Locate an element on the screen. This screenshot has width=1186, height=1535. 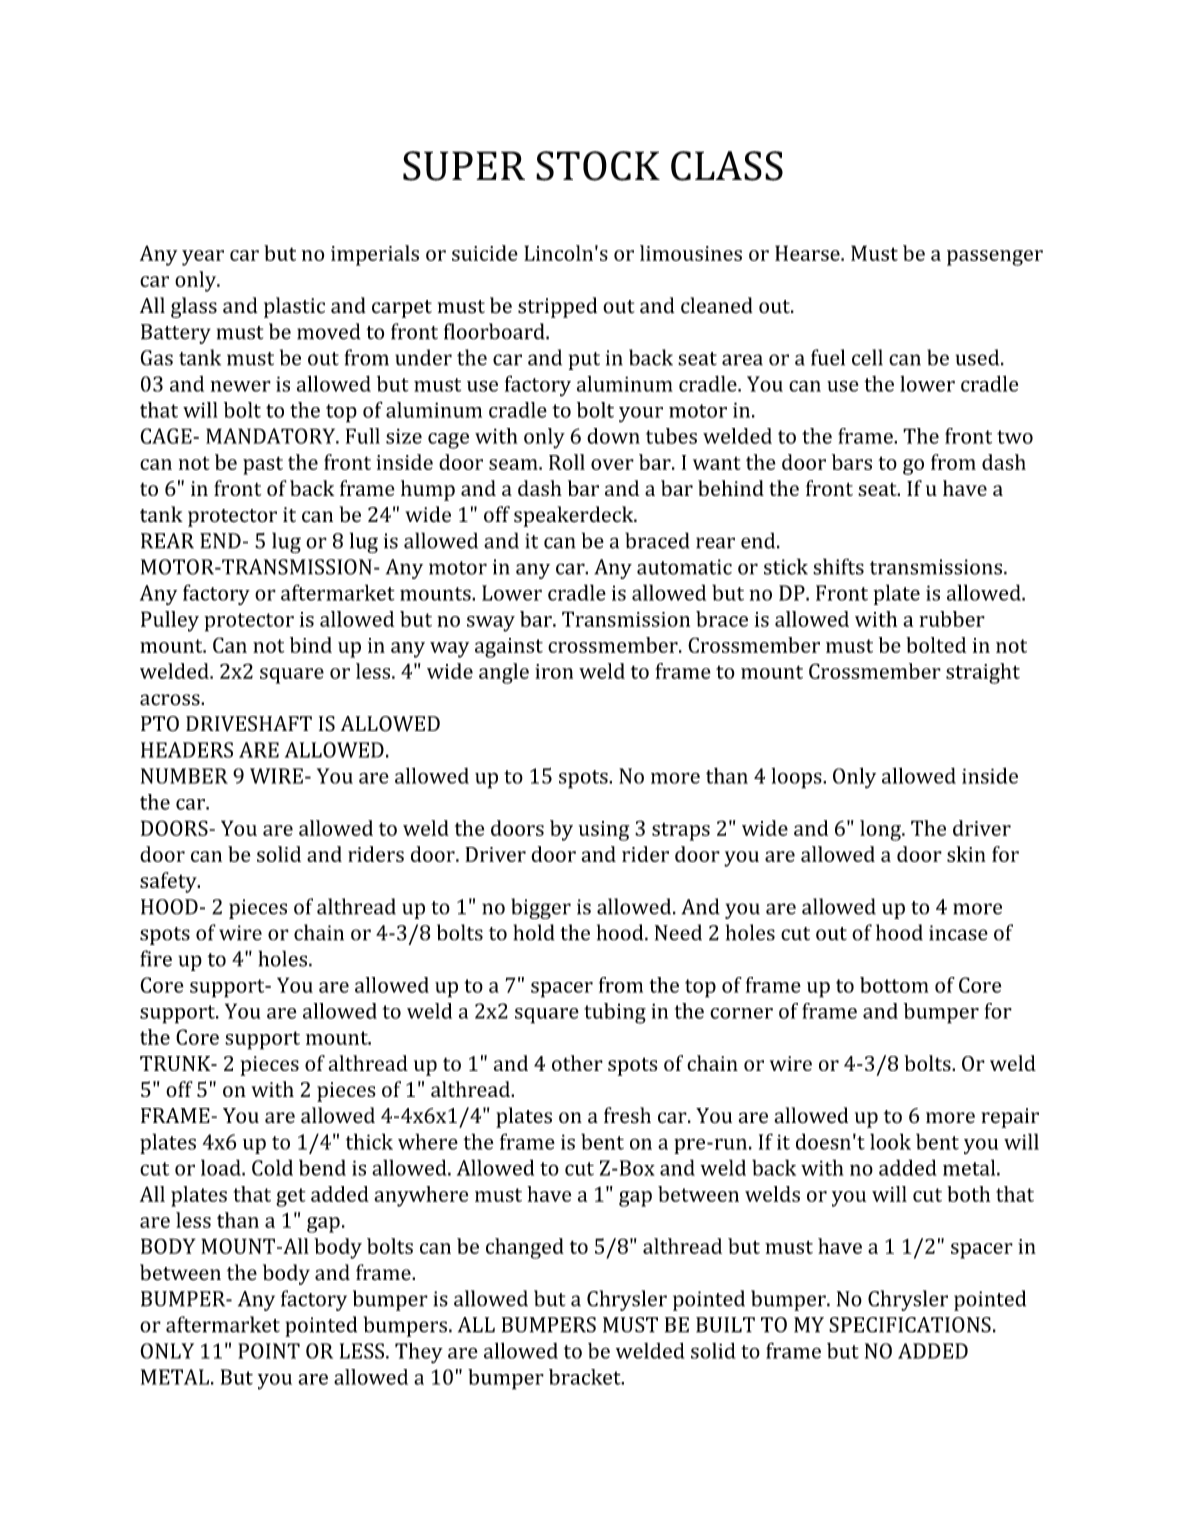
year is located at coordinates (203, 258).
